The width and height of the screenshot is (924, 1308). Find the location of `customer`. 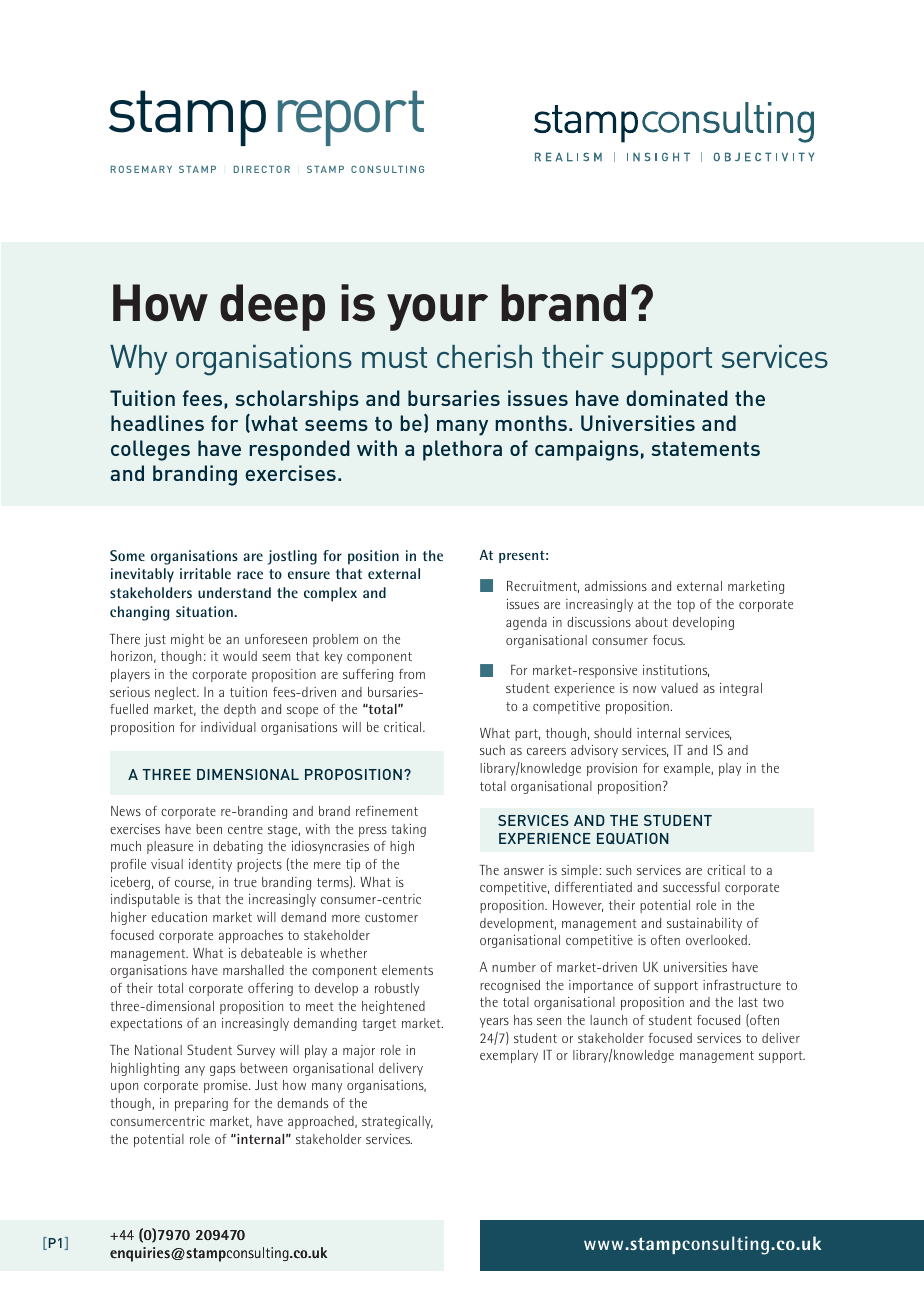

customer is located at coordinates (391, 917).
